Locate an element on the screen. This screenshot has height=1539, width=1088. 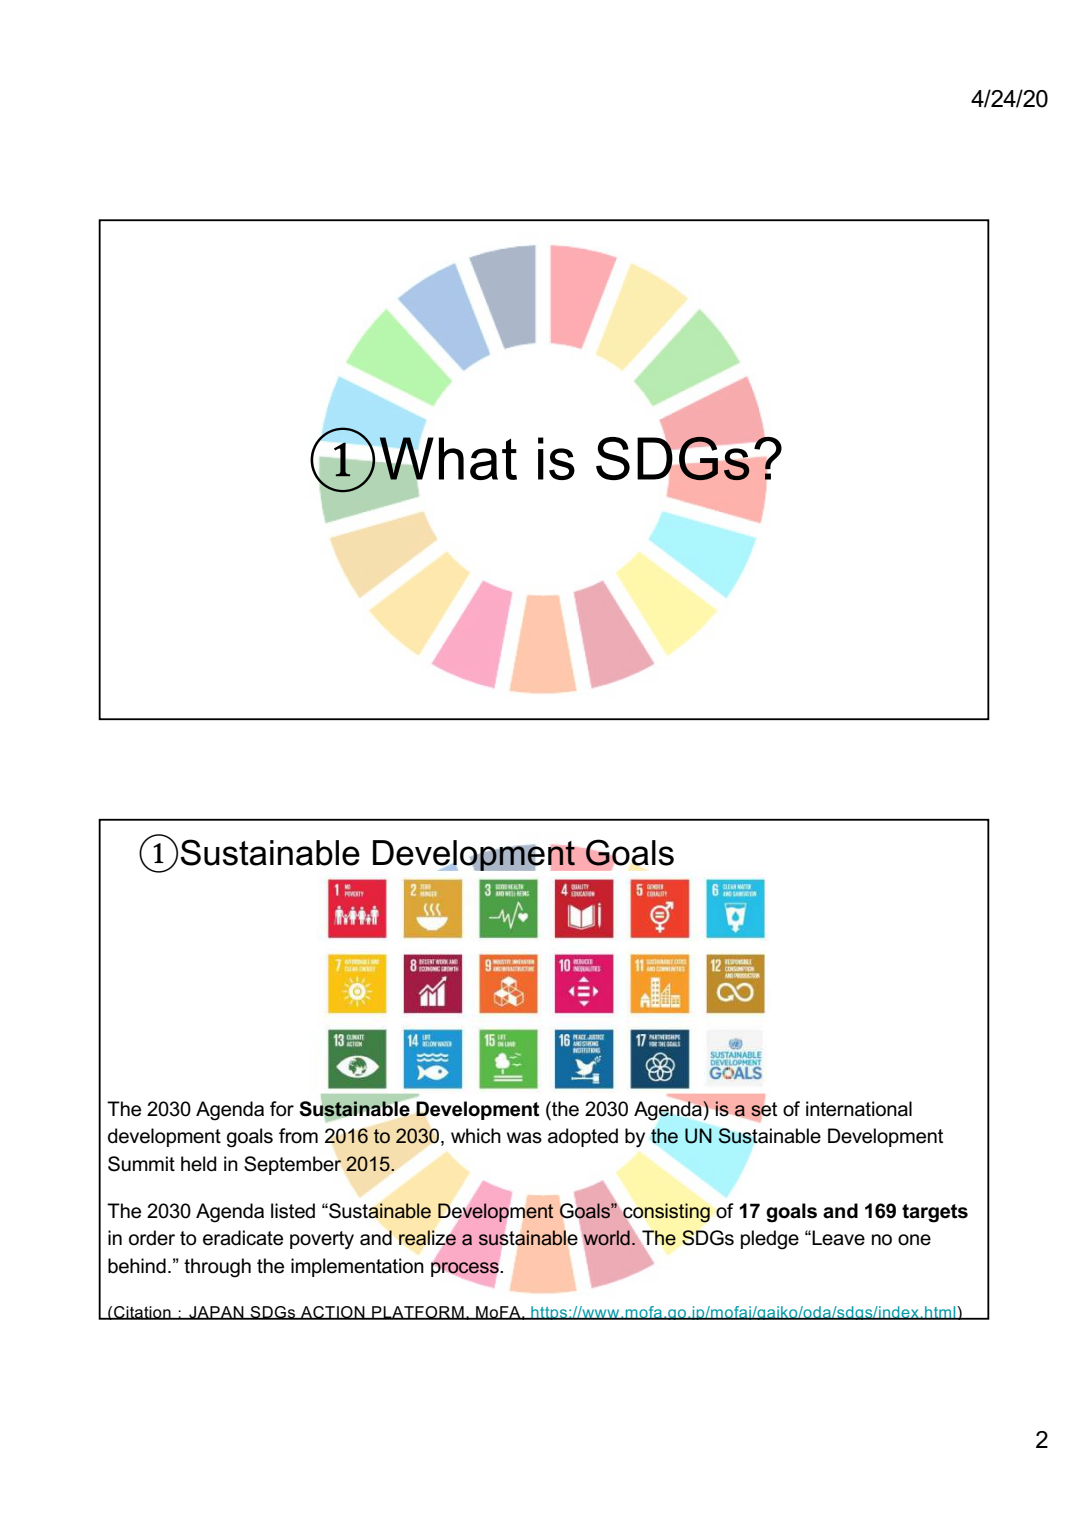
adopted is located at coordinates (583, 1137).
